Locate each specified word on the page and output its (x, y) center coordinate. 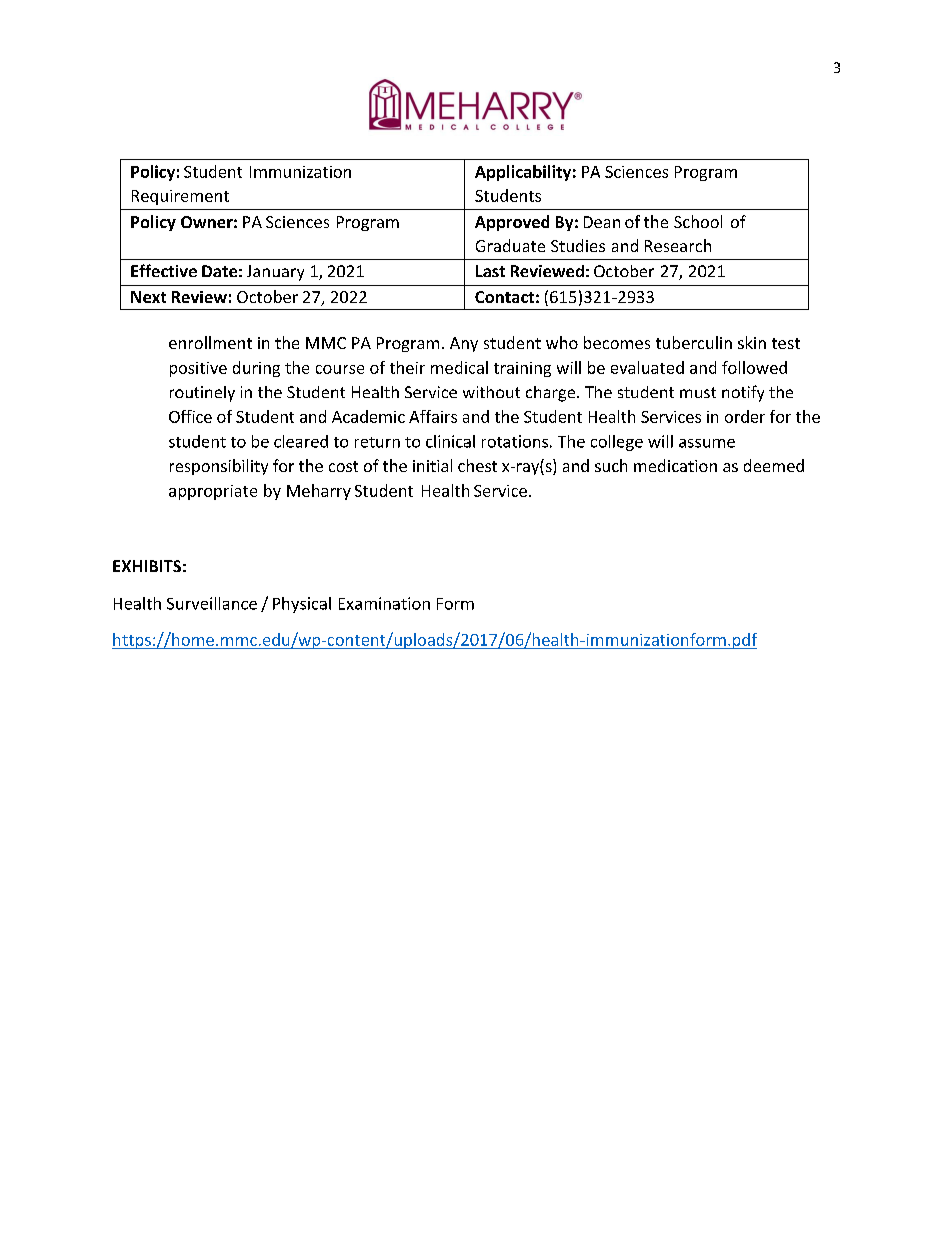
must (698, 392)
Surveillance (212, 603)
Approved (512, 223)
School (698, 221)
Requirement (180, 197)
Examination (384, 603)
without (491, 392)
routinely (202, 394)
